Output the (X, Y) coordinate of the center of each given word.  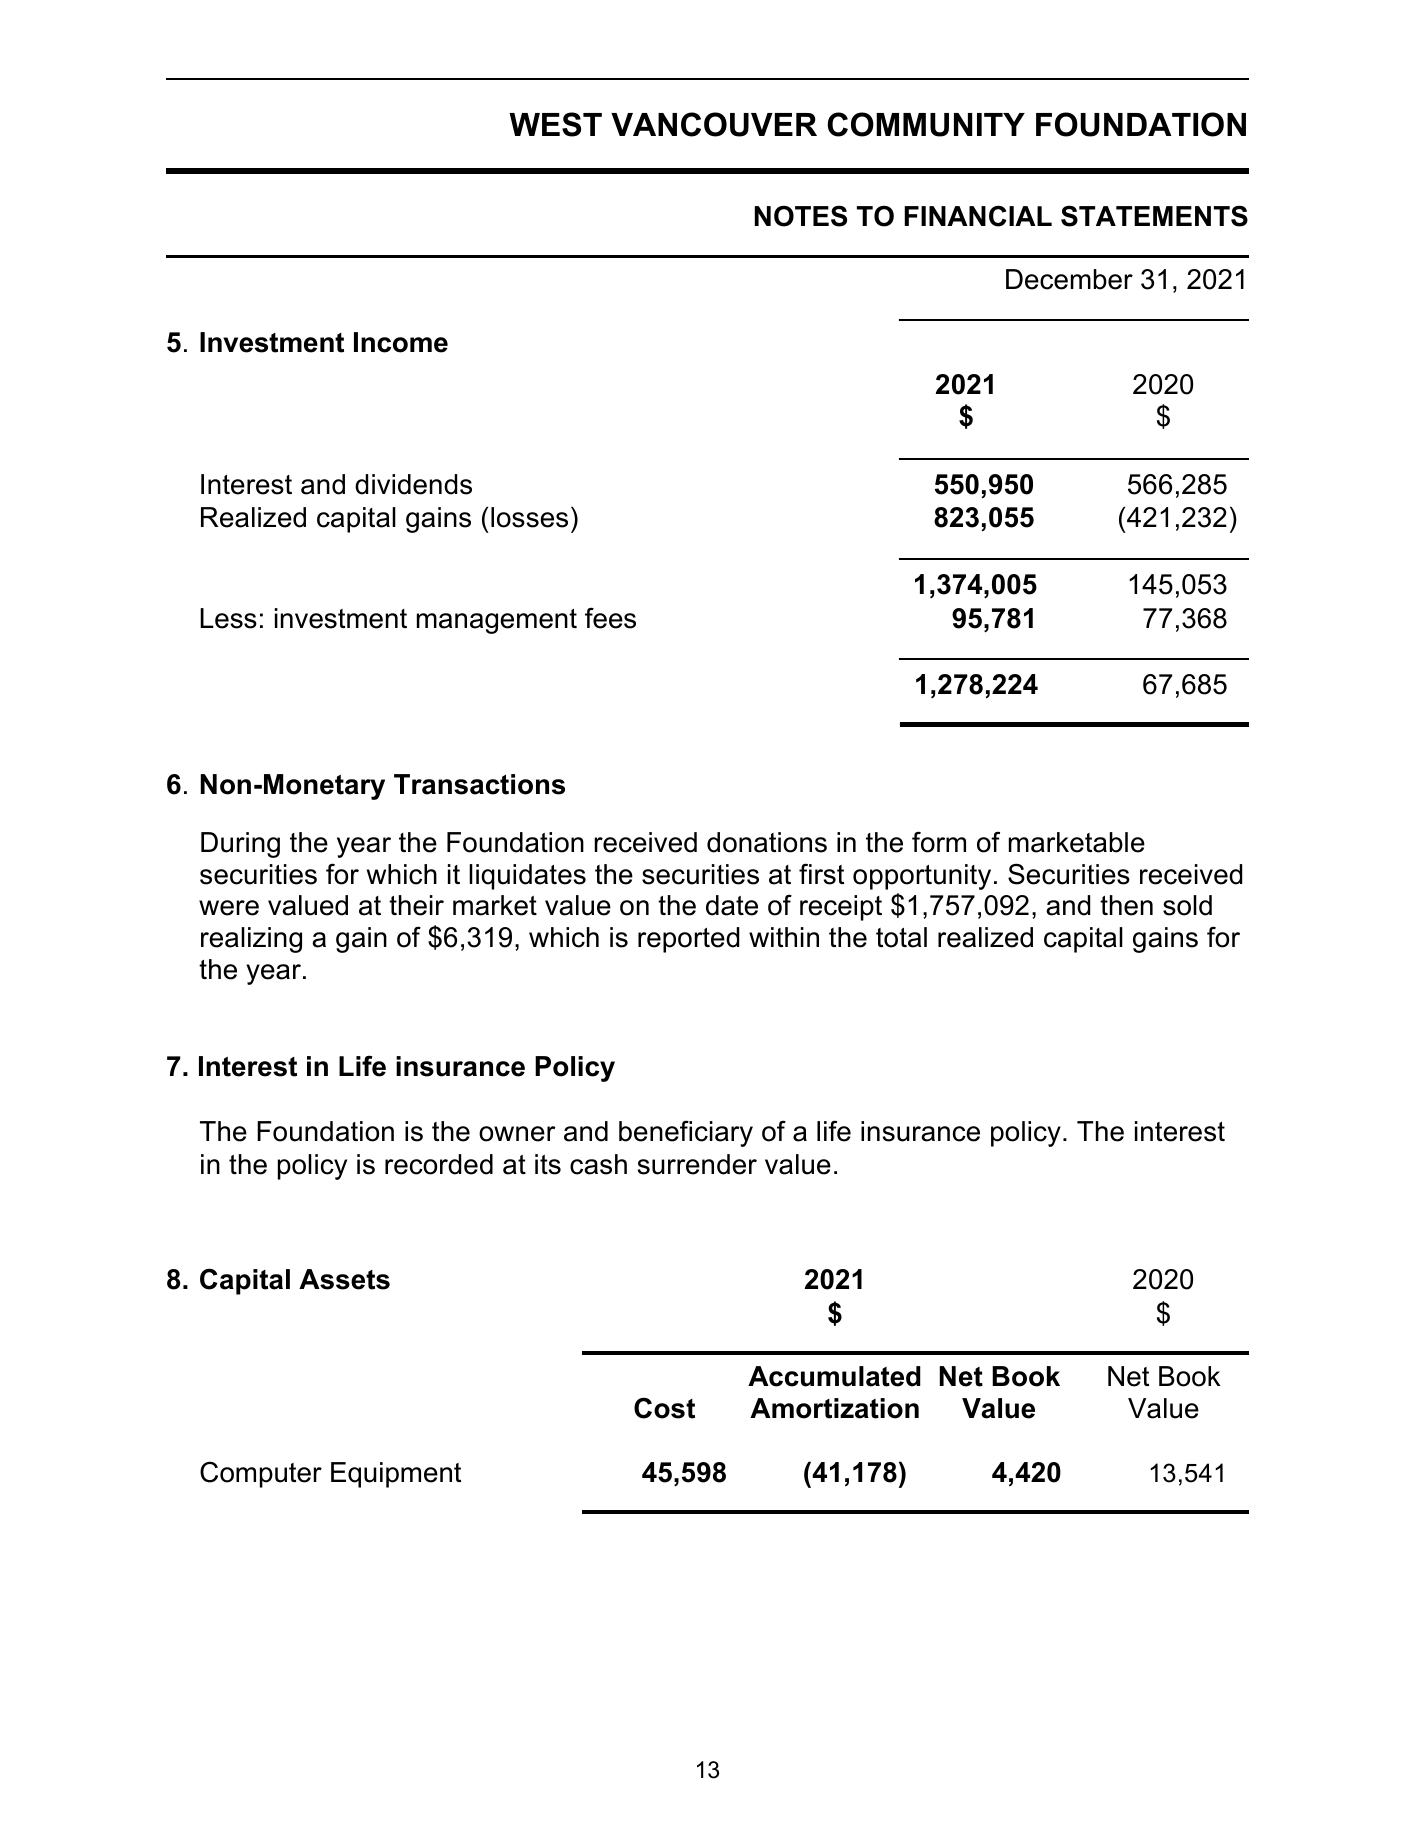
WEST (555, 124)
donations (767, 842)
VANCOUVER (714, 124)
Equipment (396, 1475)
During (240, 845)
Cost (664, 1408)
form (939, 842)
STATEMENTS (1154, 216)
